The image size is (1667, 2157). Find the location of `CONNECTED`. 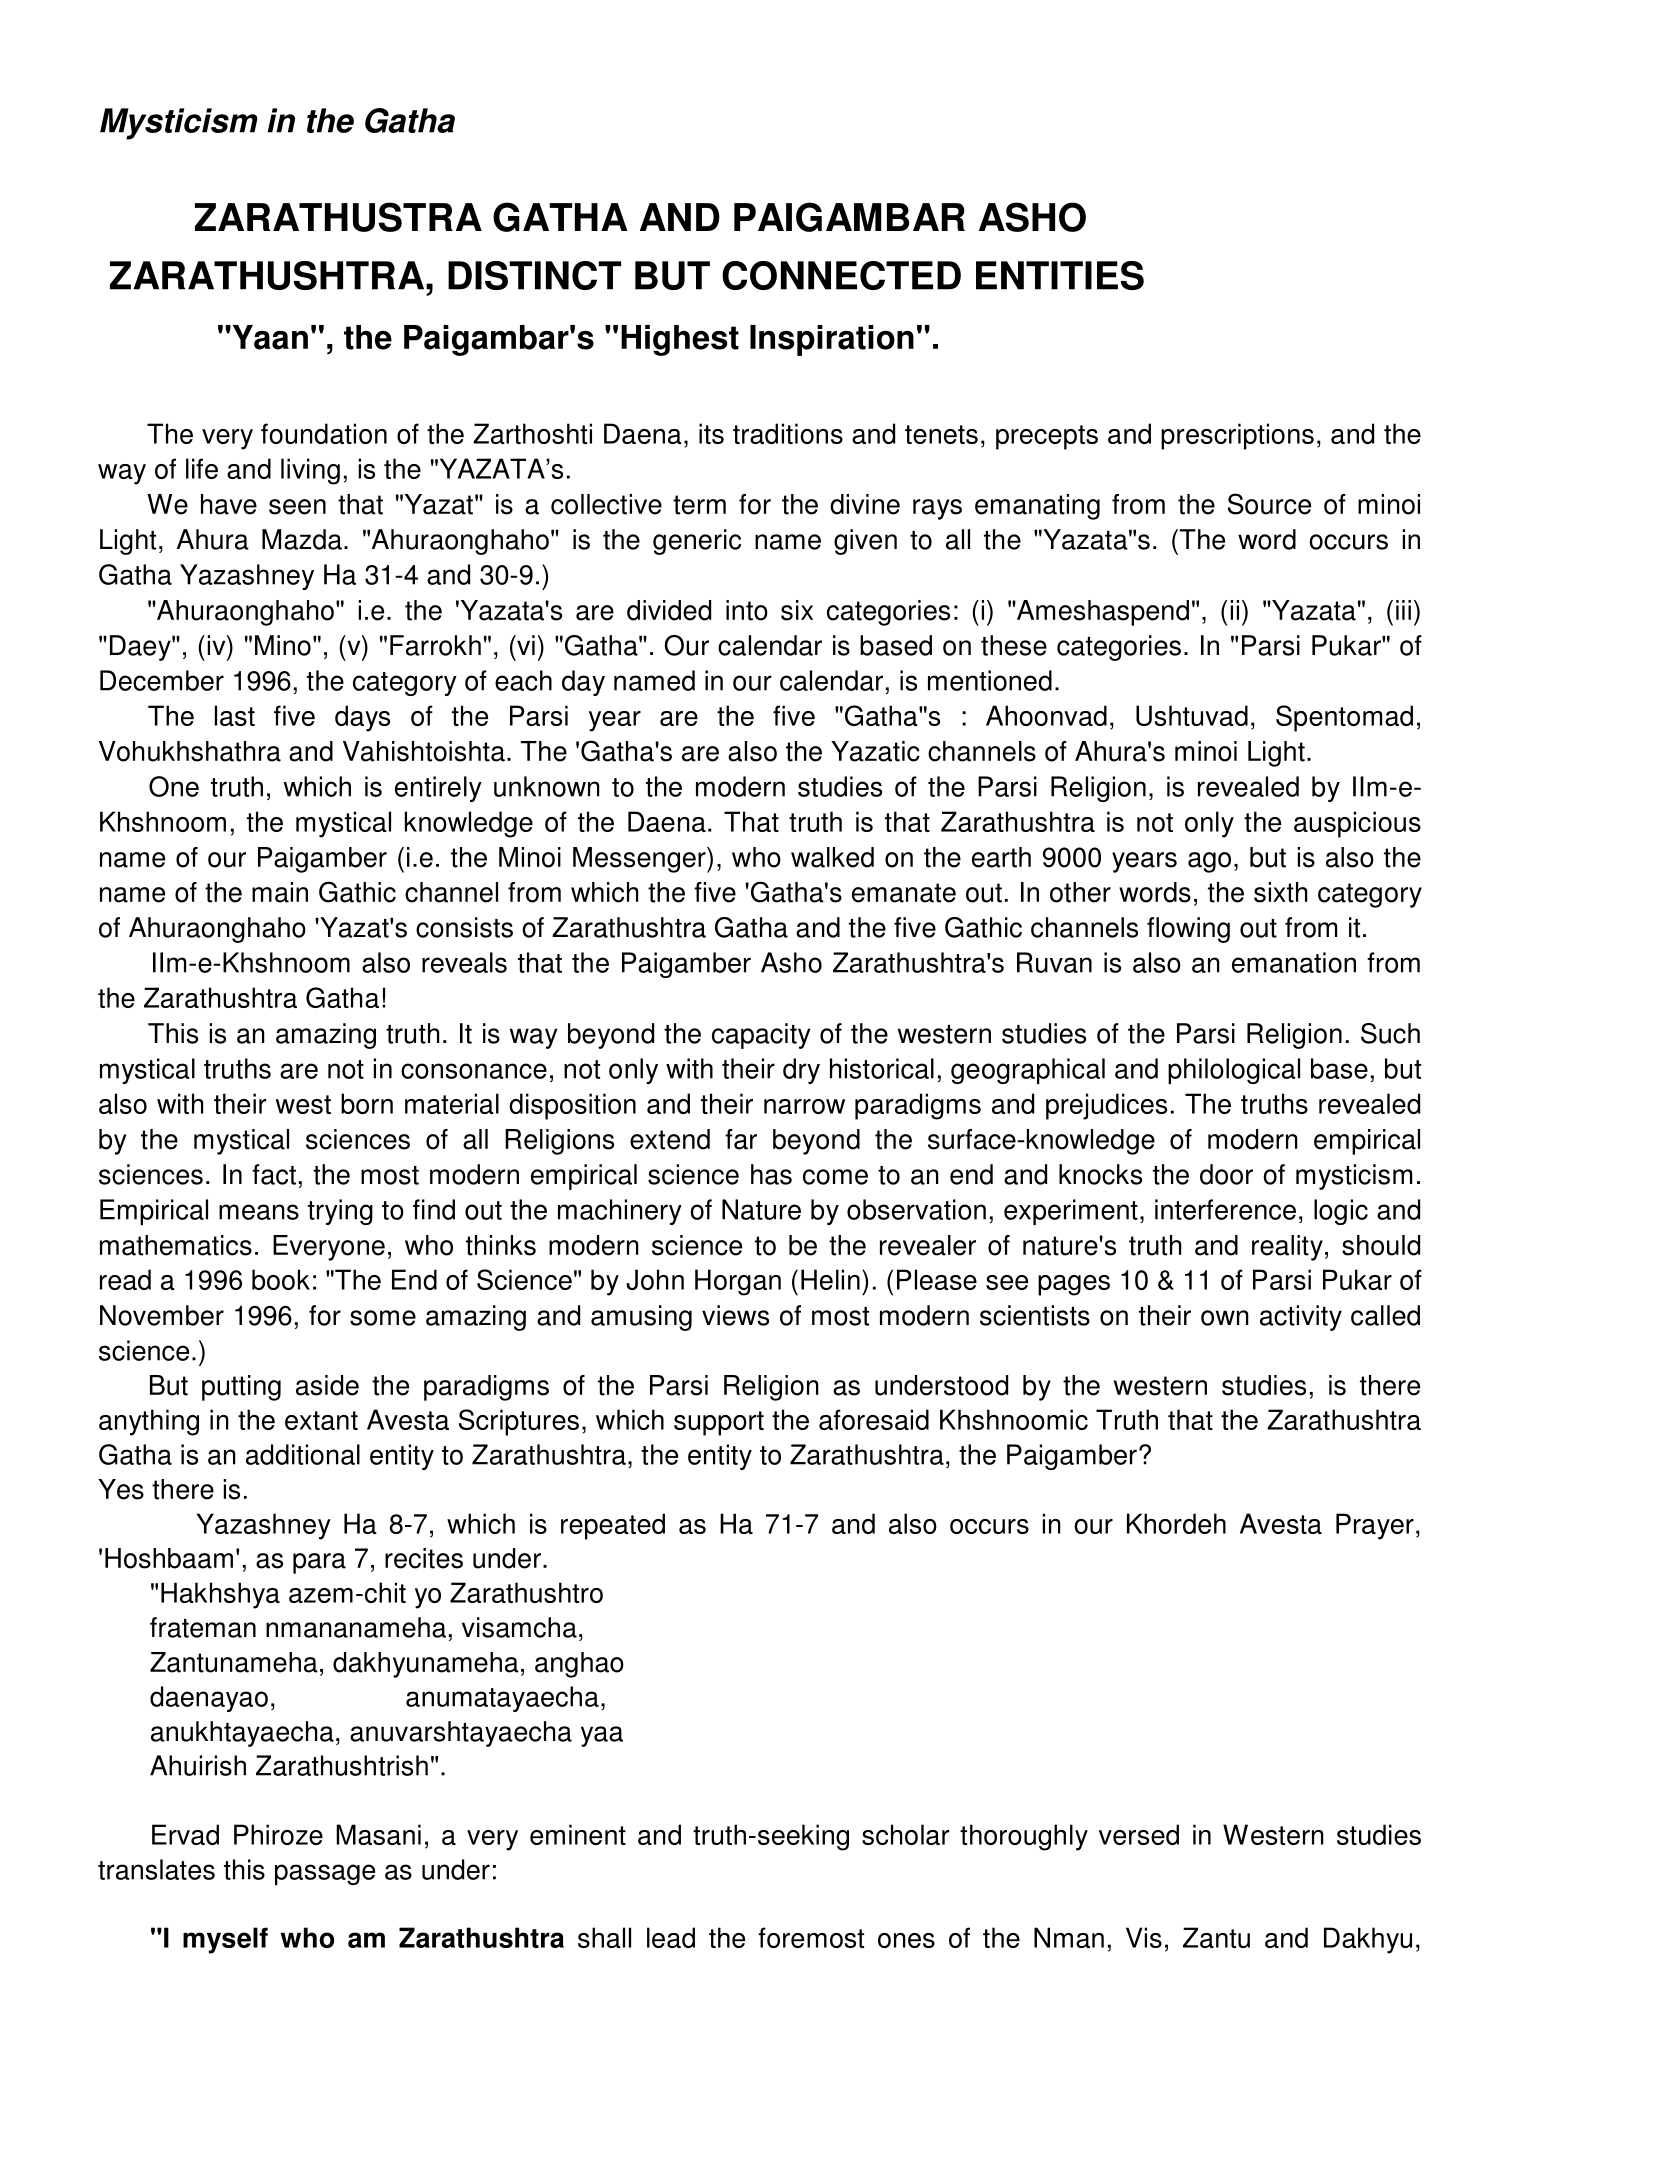

CONNECTED is located at coordinates (841, 275).
